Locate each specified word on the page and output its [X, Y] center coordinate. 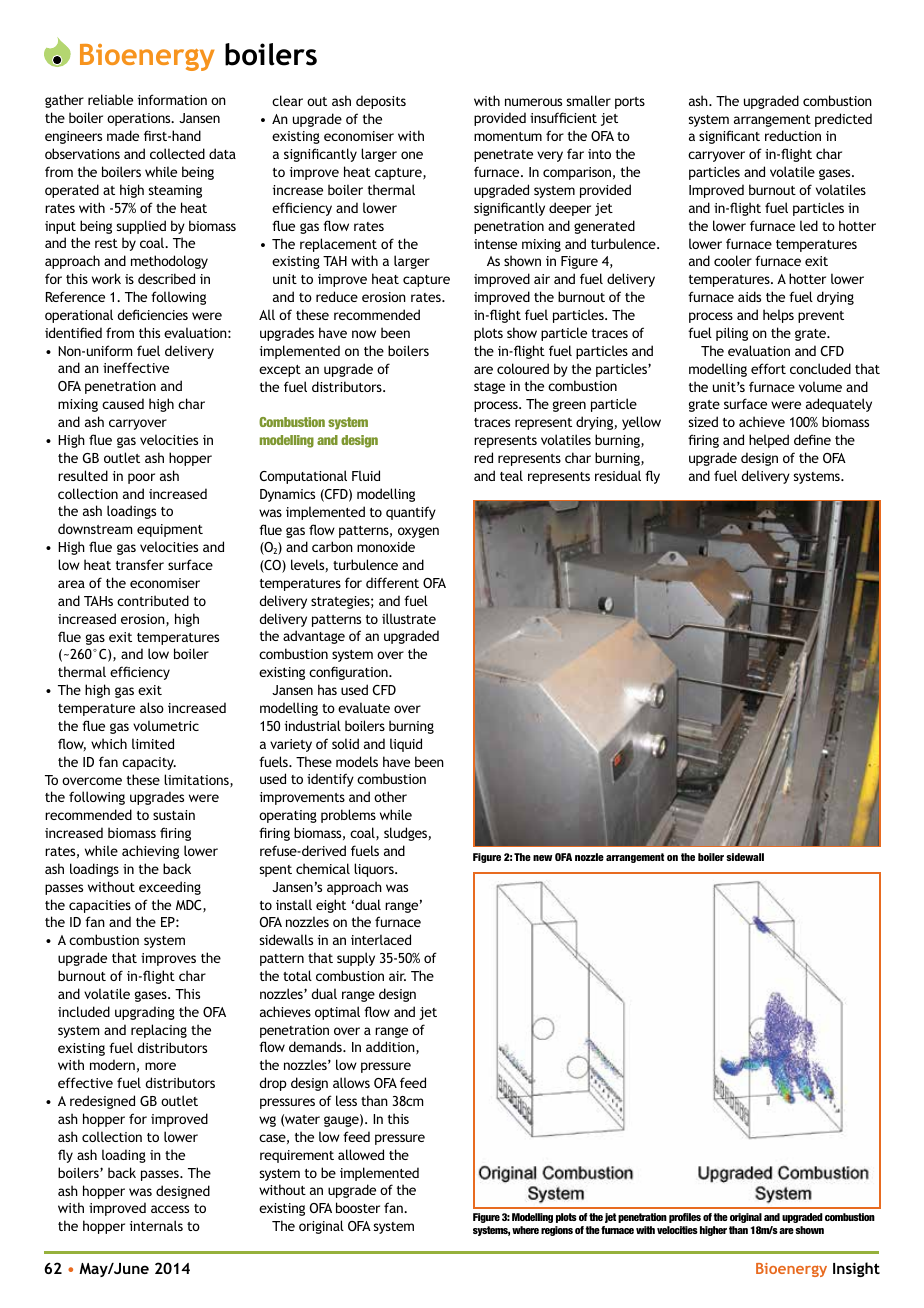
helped [769, 441]
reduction [793, 135]
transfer [140, 564]
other [390, 796]
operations [140, 119]
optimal [337, 1013]
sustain [174, 815]
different [392, 582]
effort [768, 368]
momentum [508, 136]
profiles [685, 1218]
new [542, 858]
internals [156, 1225]
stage [489, 388]
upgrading [145, 1013]
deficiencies [152, 314]
